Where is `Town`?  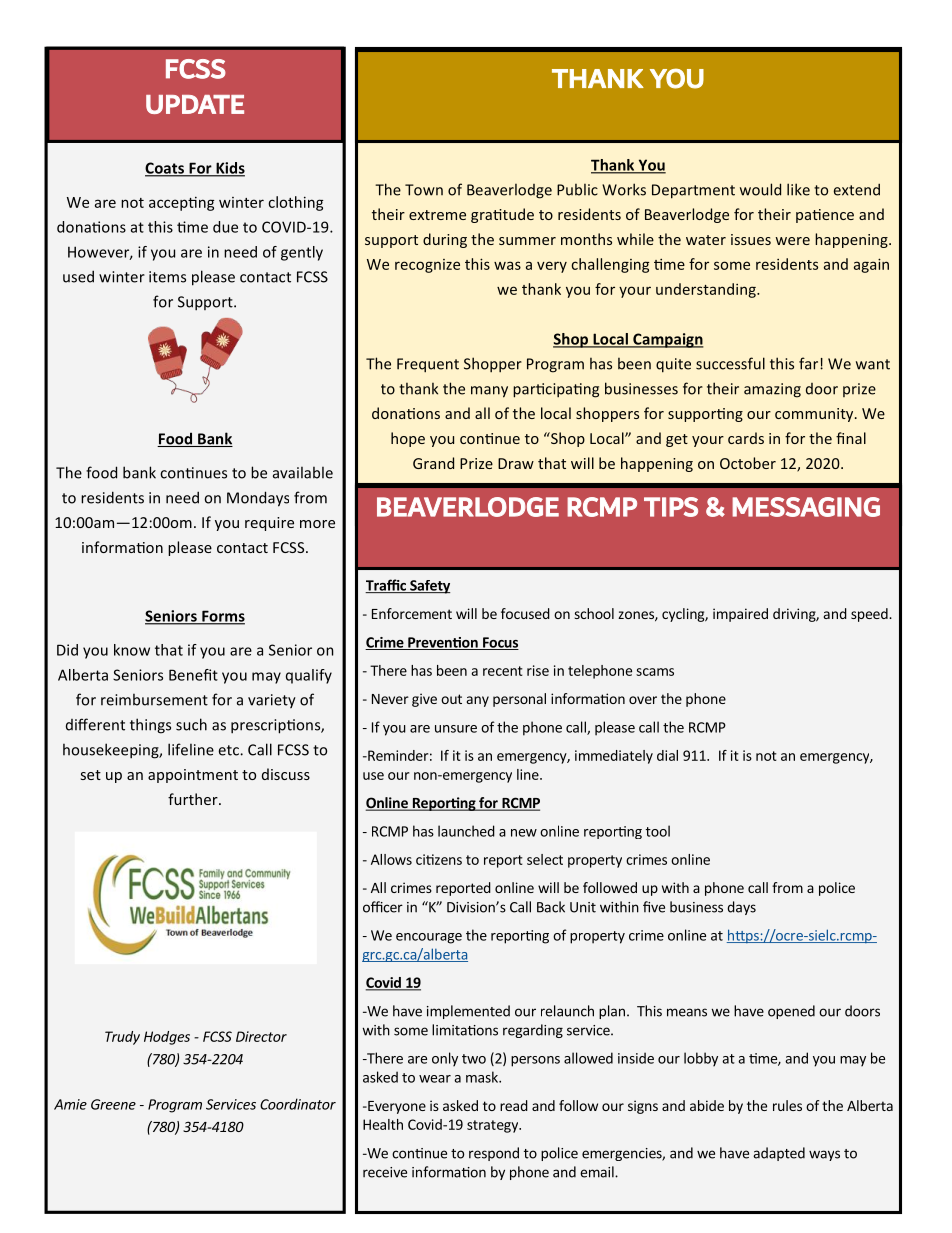 Town is located at coordinates (424, 190).
